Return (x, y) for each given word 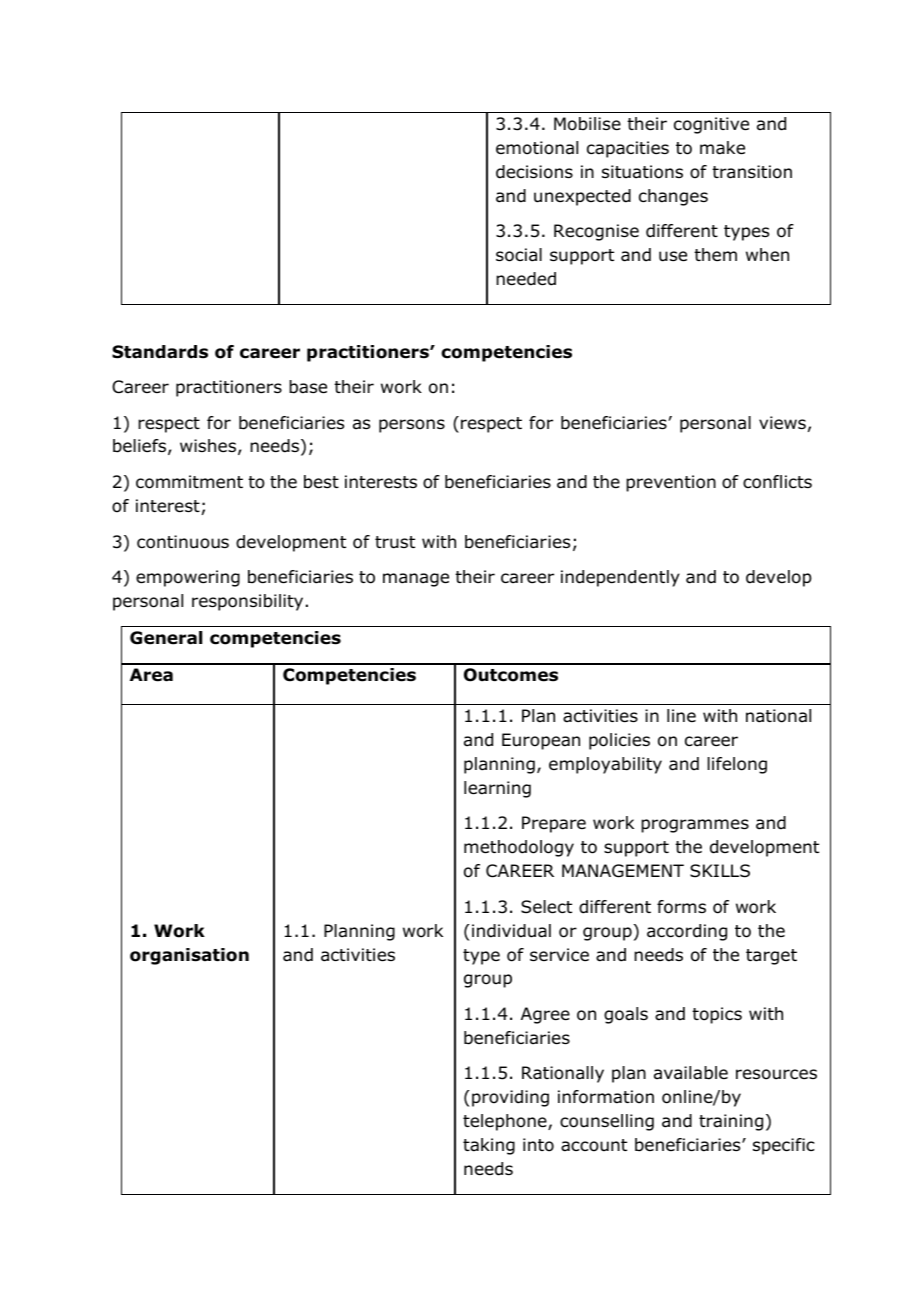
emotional (537, 148)
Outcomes (511, 675)
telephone (506, 1122)
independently (620, 578)
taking (489, 1146)
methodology (519, 848)
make (722, 148)
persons (412, 426)
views (782, 422)
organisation (189, 956)
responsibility (247, 602)
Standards (160, 352)
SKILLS (720, 871)
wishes (208, 445)
